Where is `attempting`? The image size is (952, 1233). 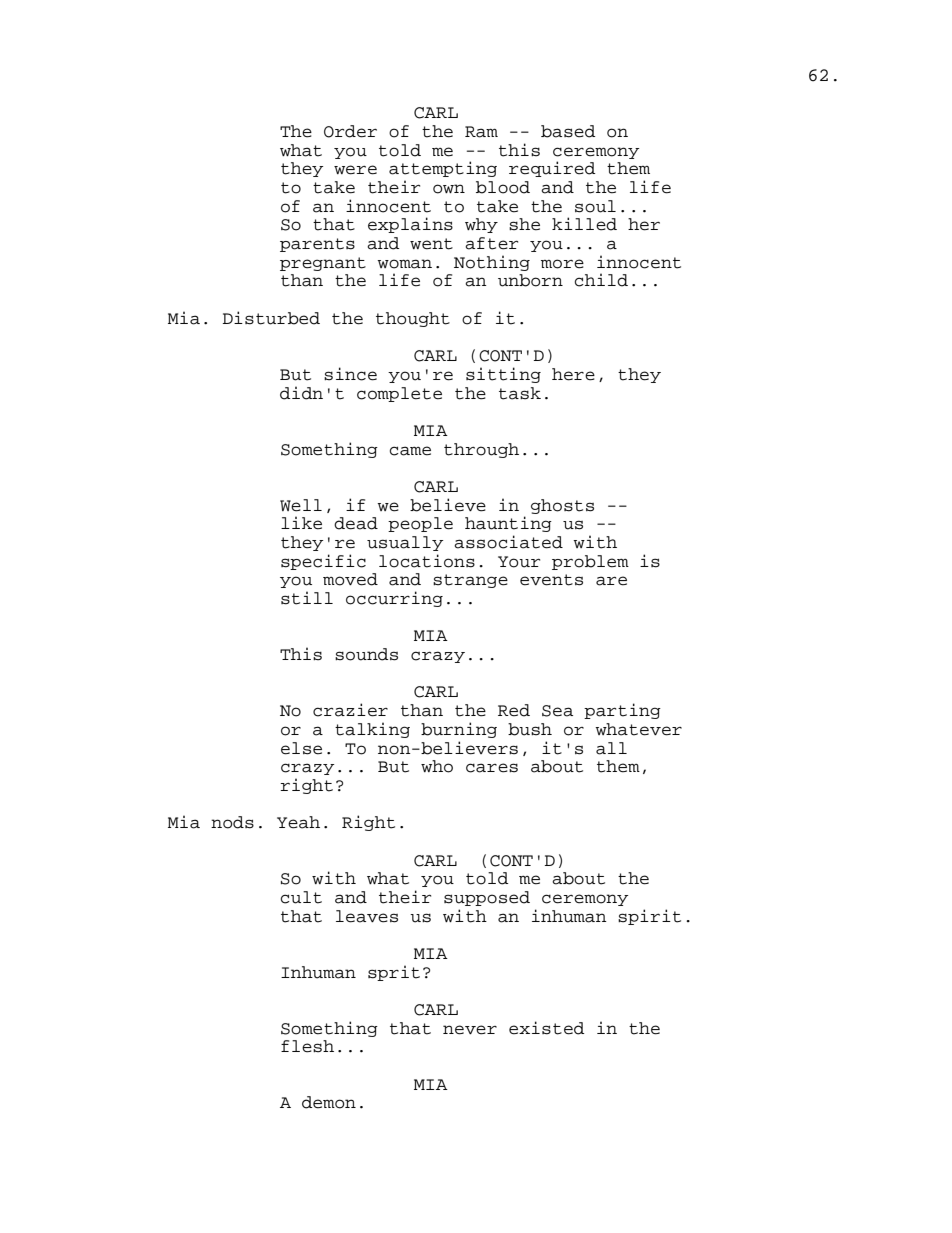 attempting is located at coordinates (443, 169).
